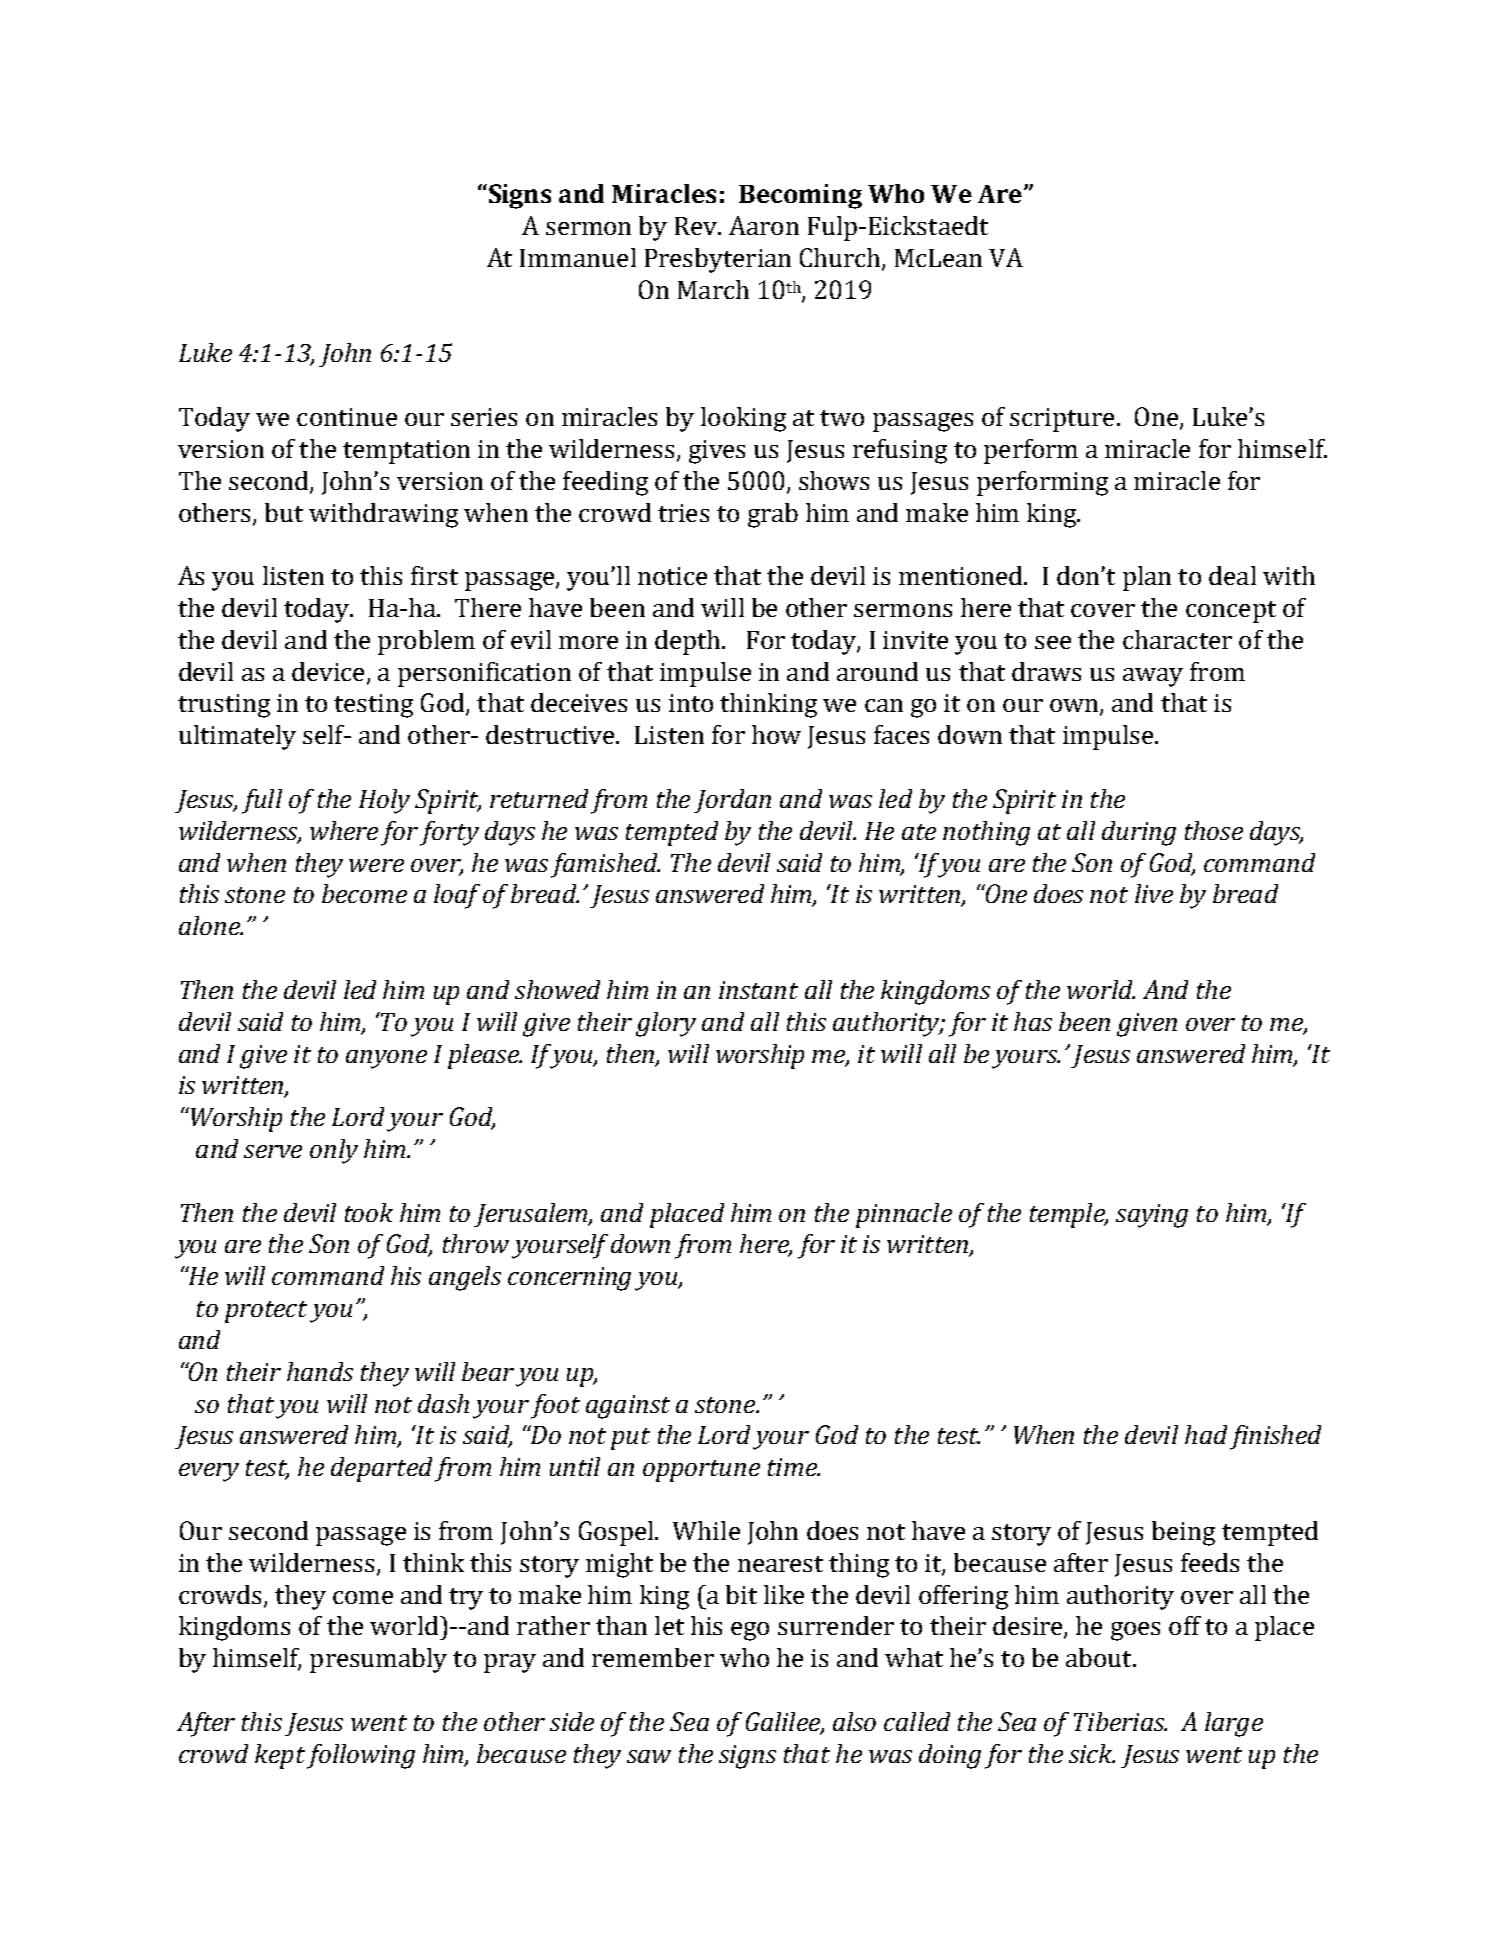 This document has width=1510, height=1954. I want to click on following, so click(361, 1756).
